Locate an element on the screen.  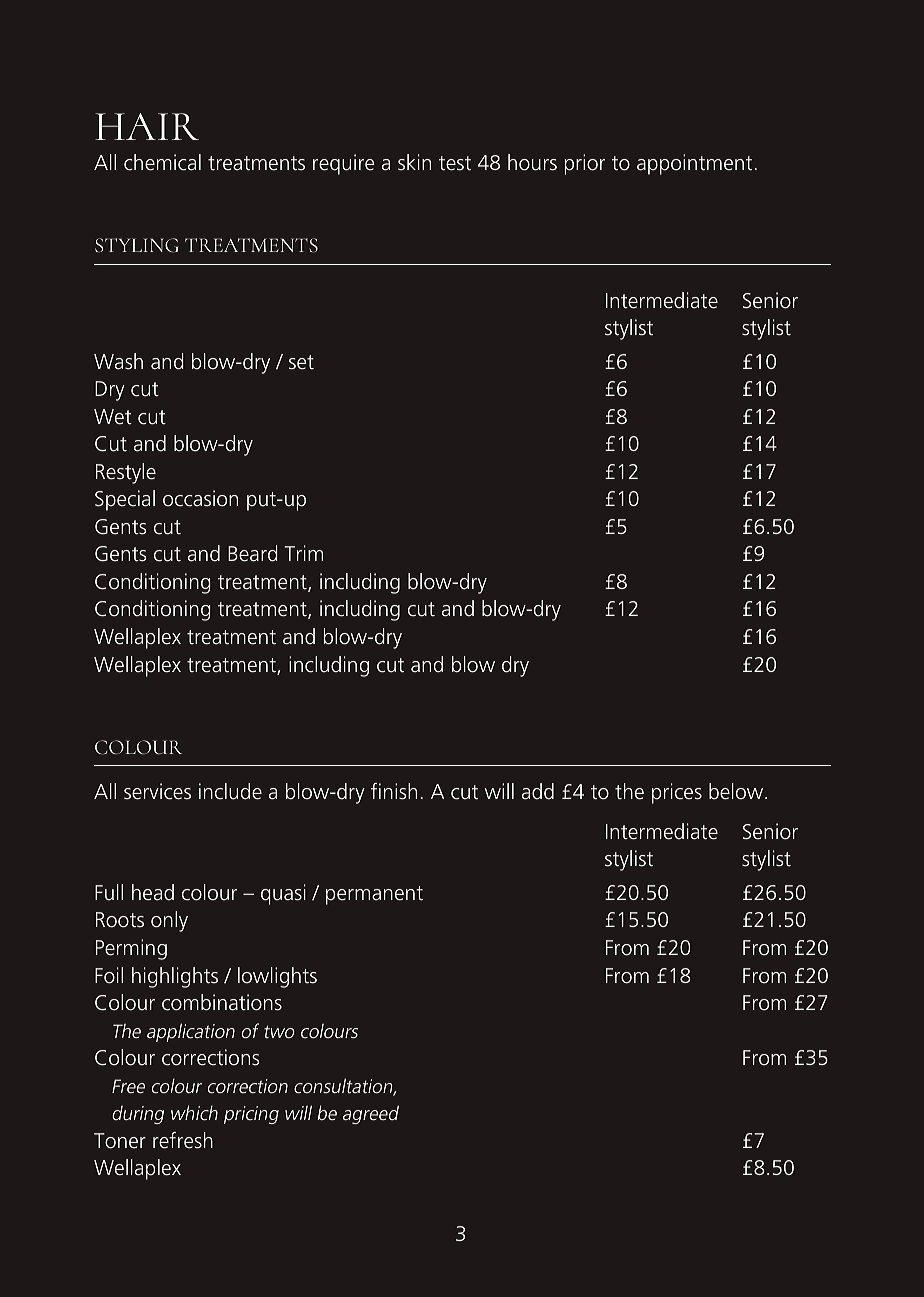
finish is located at coordinates (394, 791).
